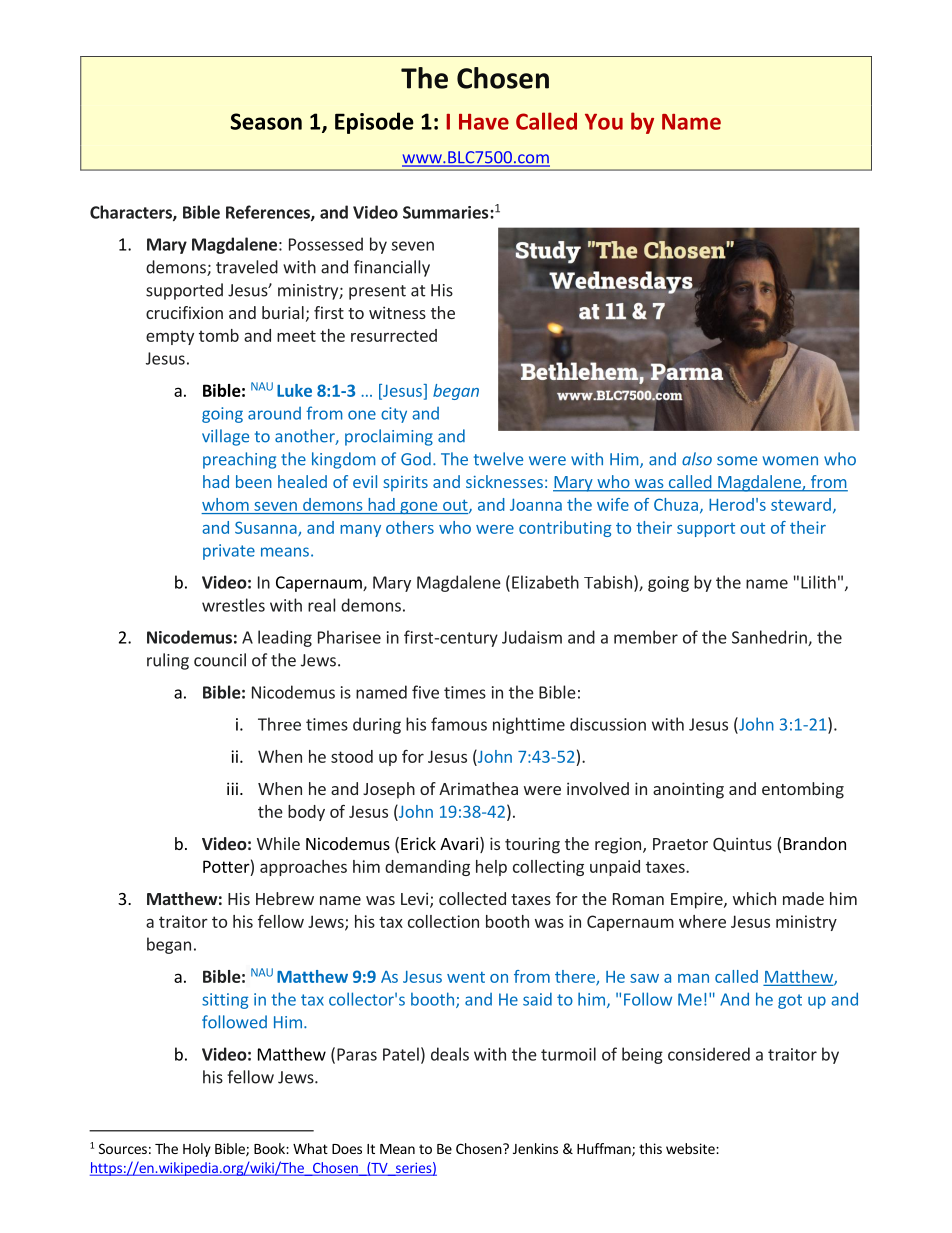 The height and width of the page is (1233, 952). I want to click on council, so click(220, 660).
